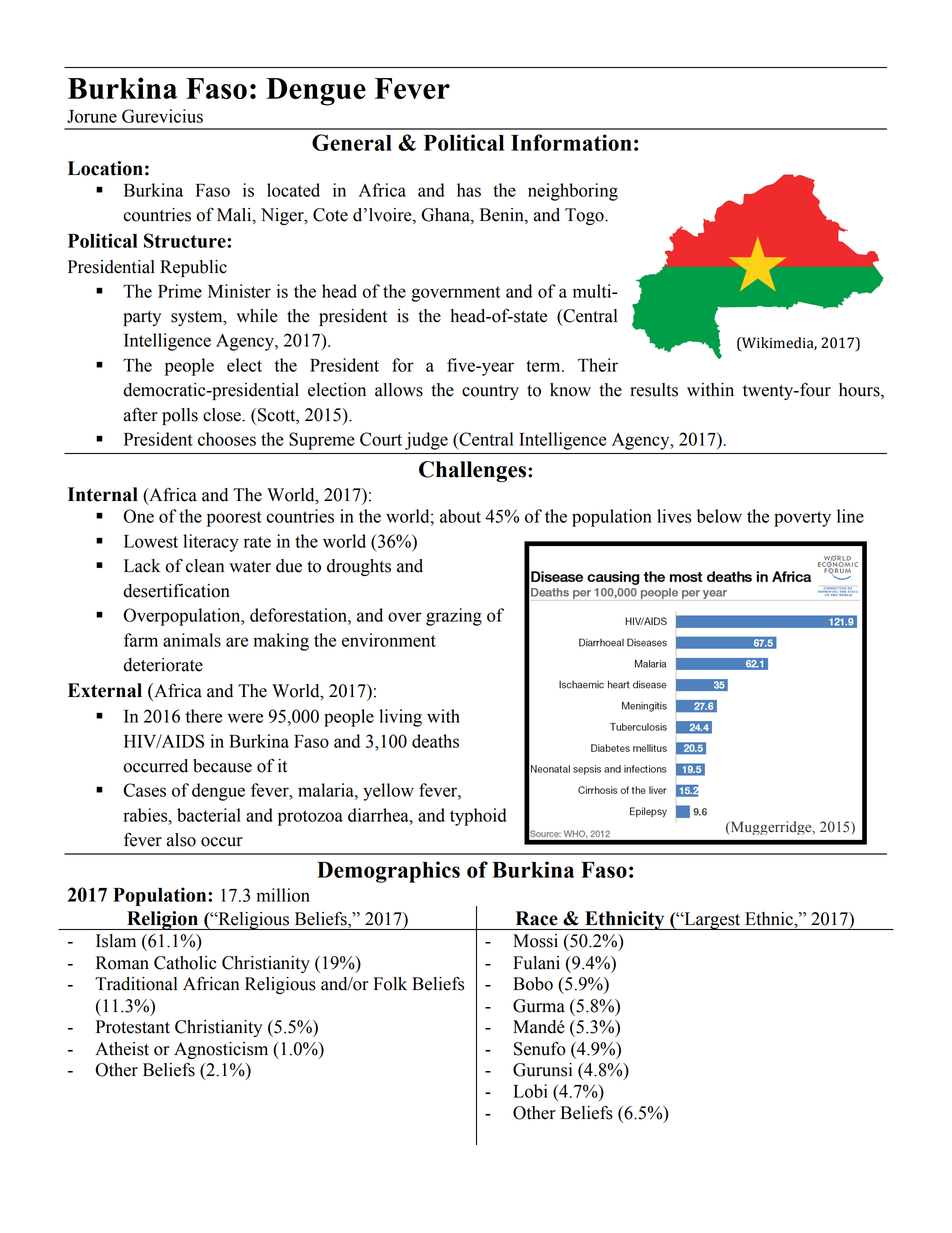 This screenshot has height=1233, width=952. Describe the element at coordinates (469, 190) in the screenshot. I see `has` at that location.
